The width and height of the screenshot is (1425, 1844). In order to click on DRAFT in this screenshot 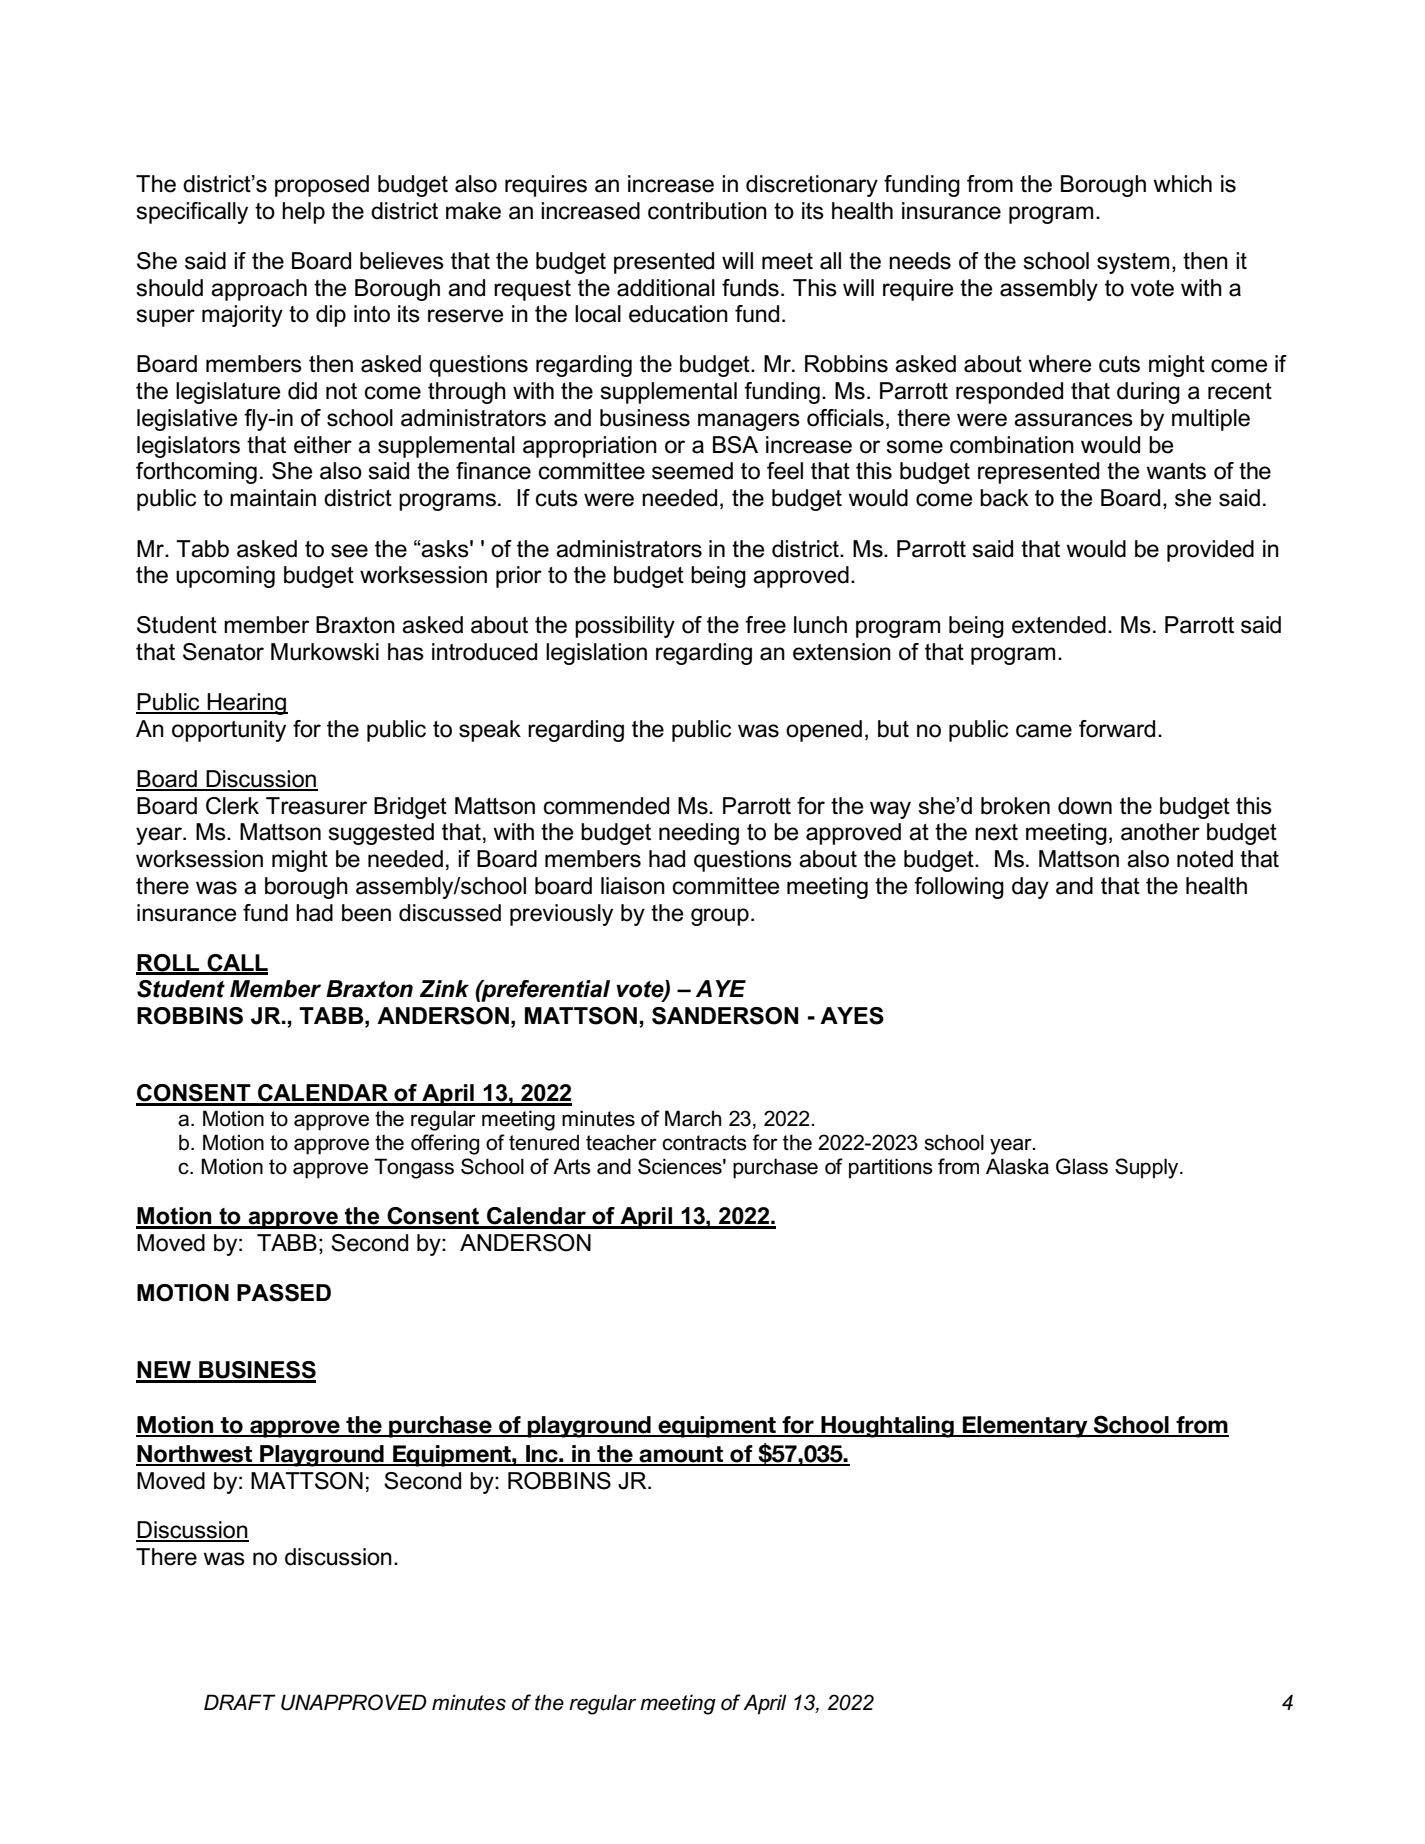, I will do `click(240, 1702)`.
